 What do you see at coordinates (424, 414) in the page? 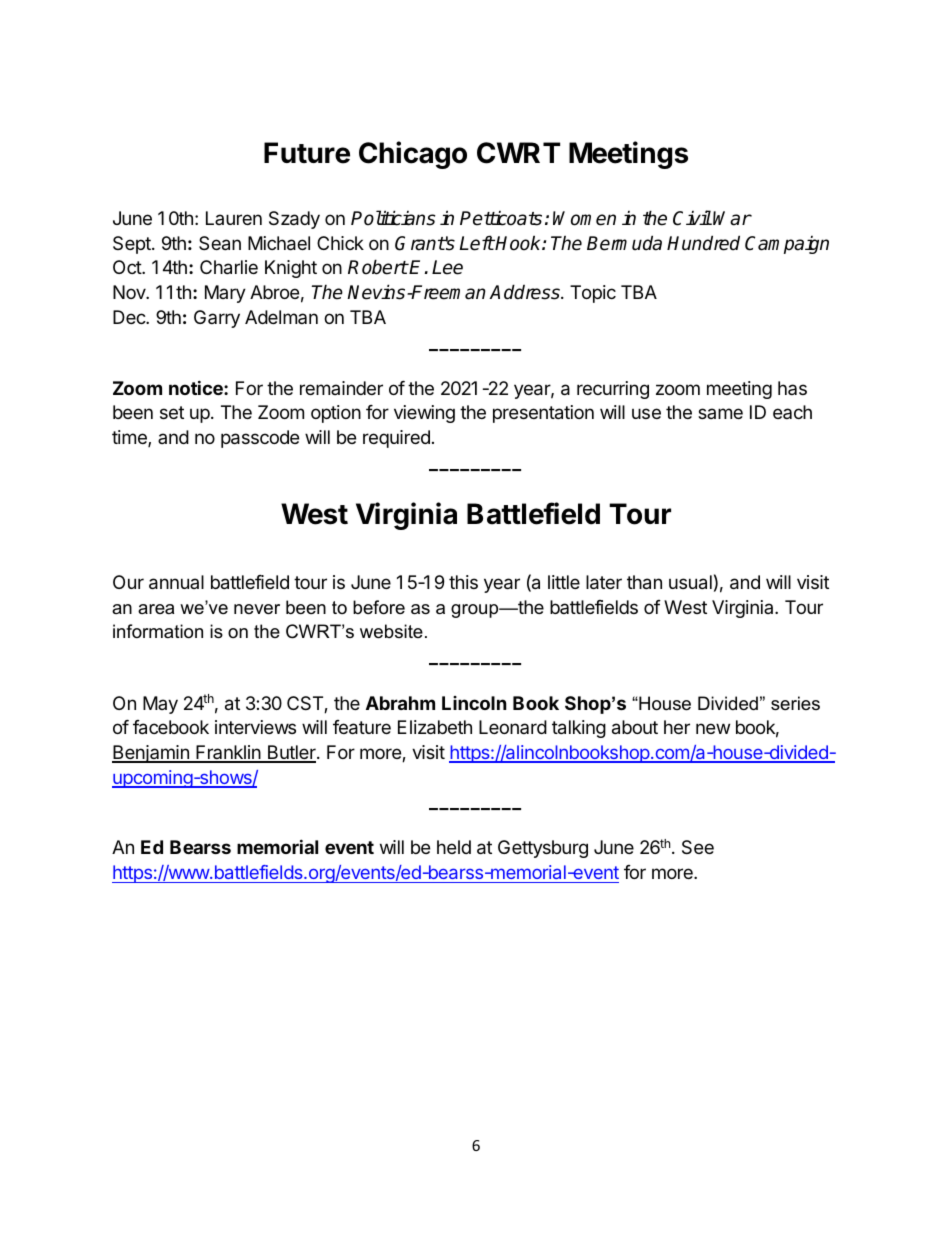
I see `viewing` at bounding box center [424, 414].
